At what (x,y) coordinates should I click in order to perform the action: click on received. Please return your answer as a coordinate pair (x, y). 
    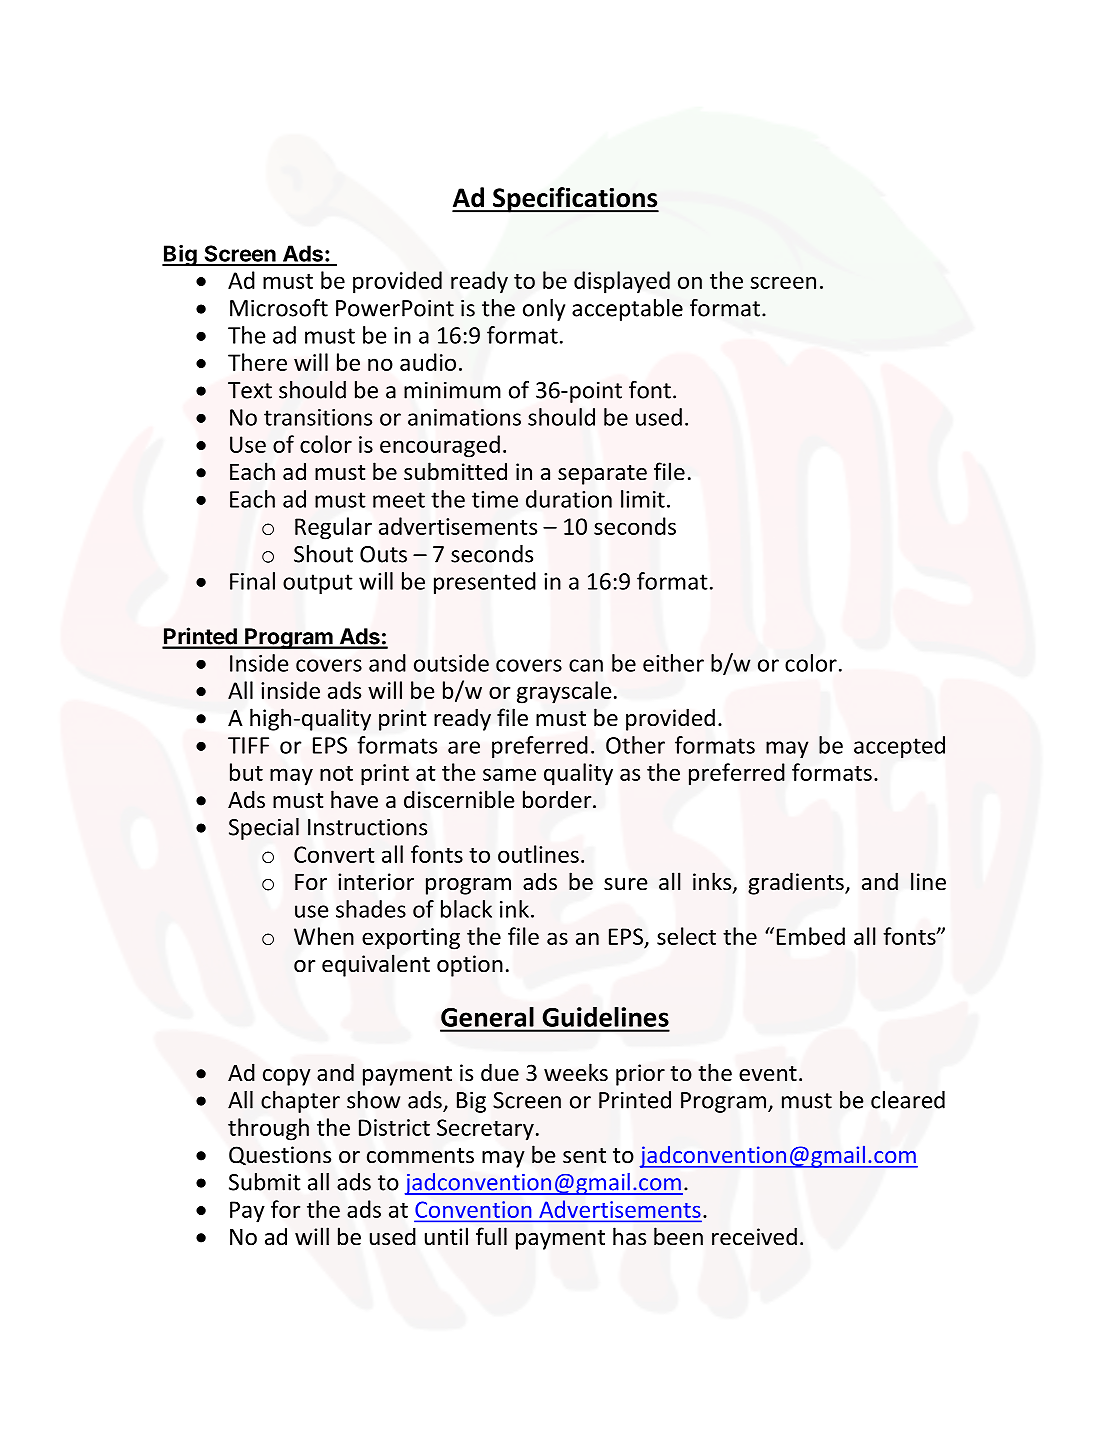
    Looking at the image, I should click on (754, 1236).
